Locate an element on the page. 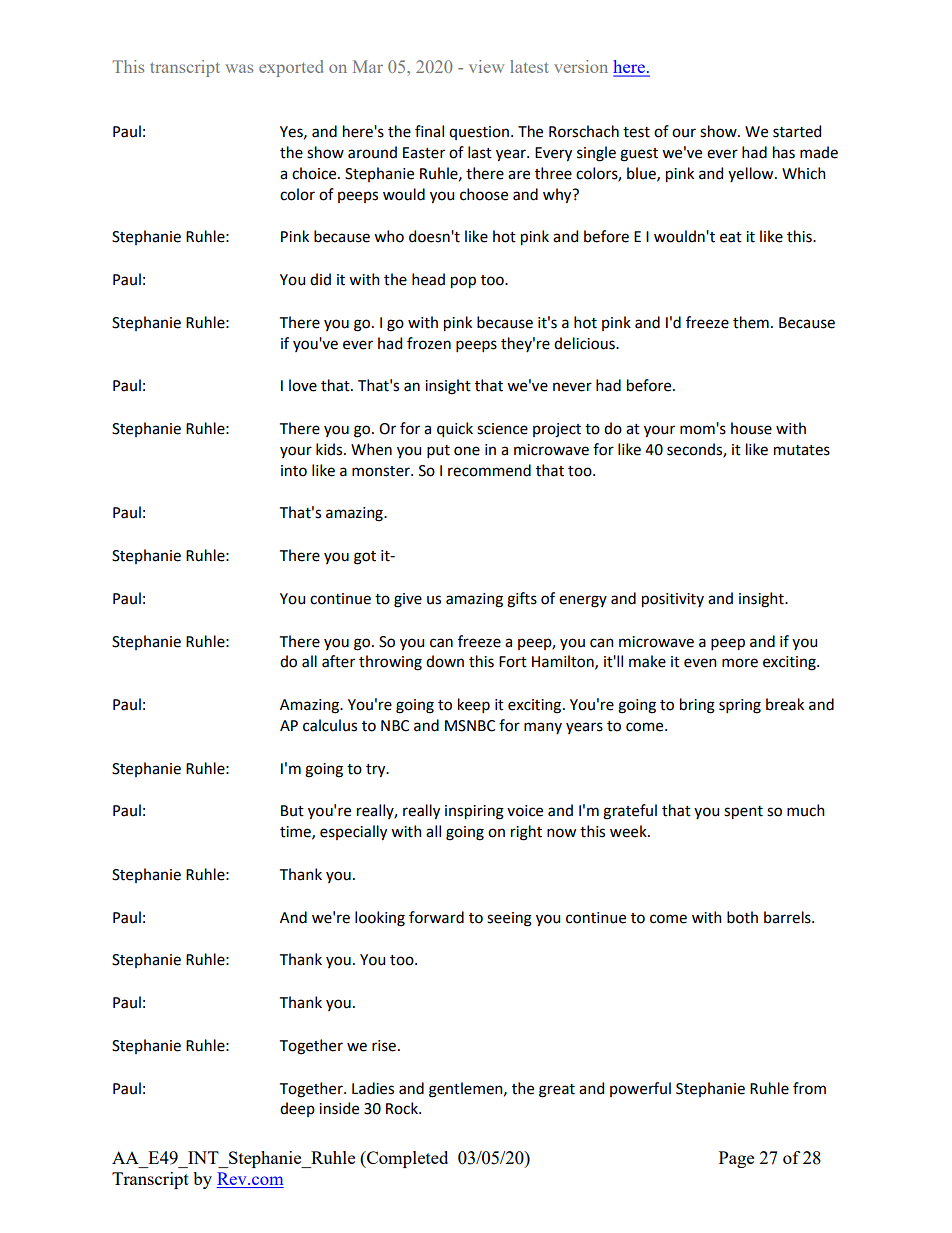 The image size is (952, 1233). deep is located at coordinates (297, 1109).
